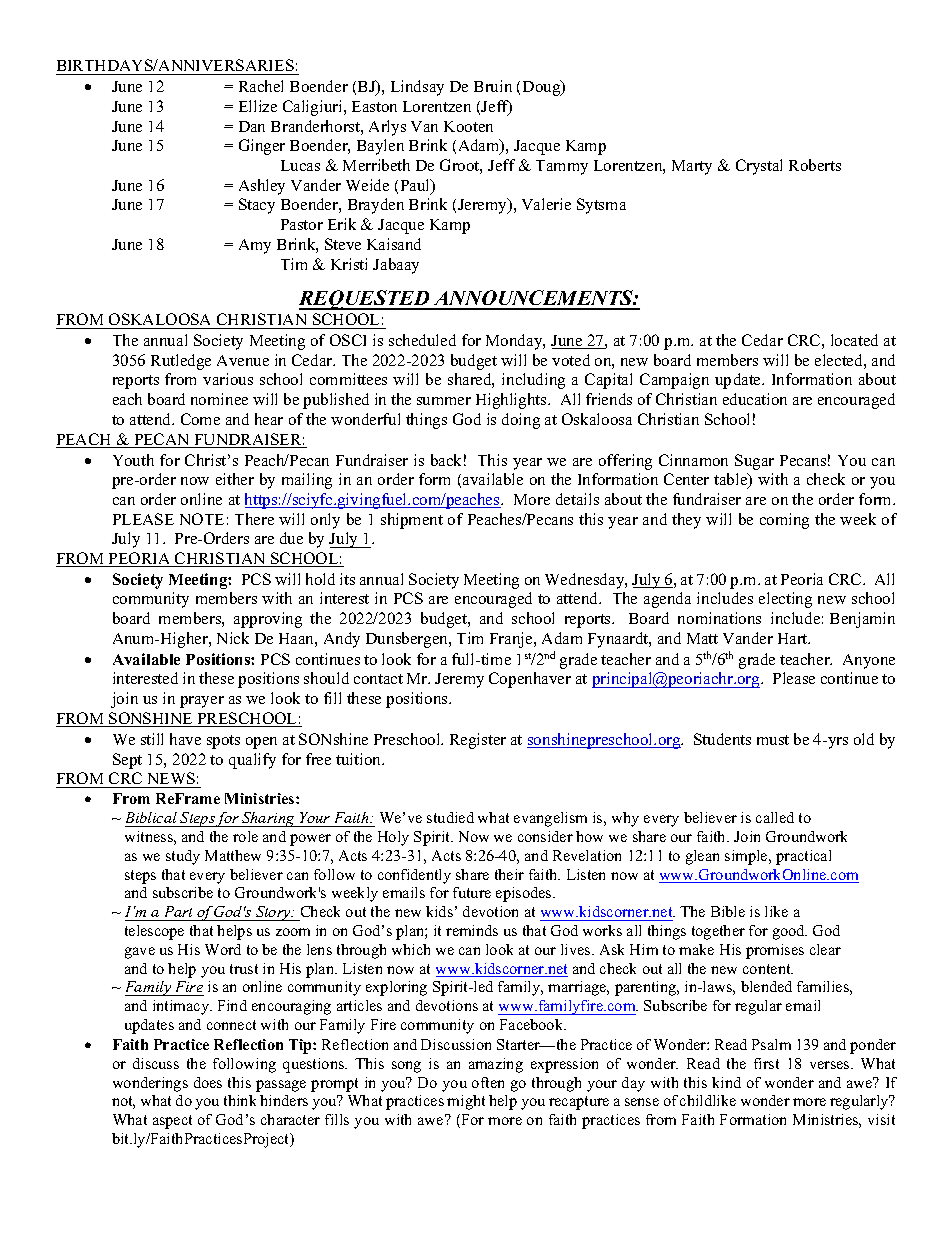  I want to click on Kooten, so click(468, 126).
